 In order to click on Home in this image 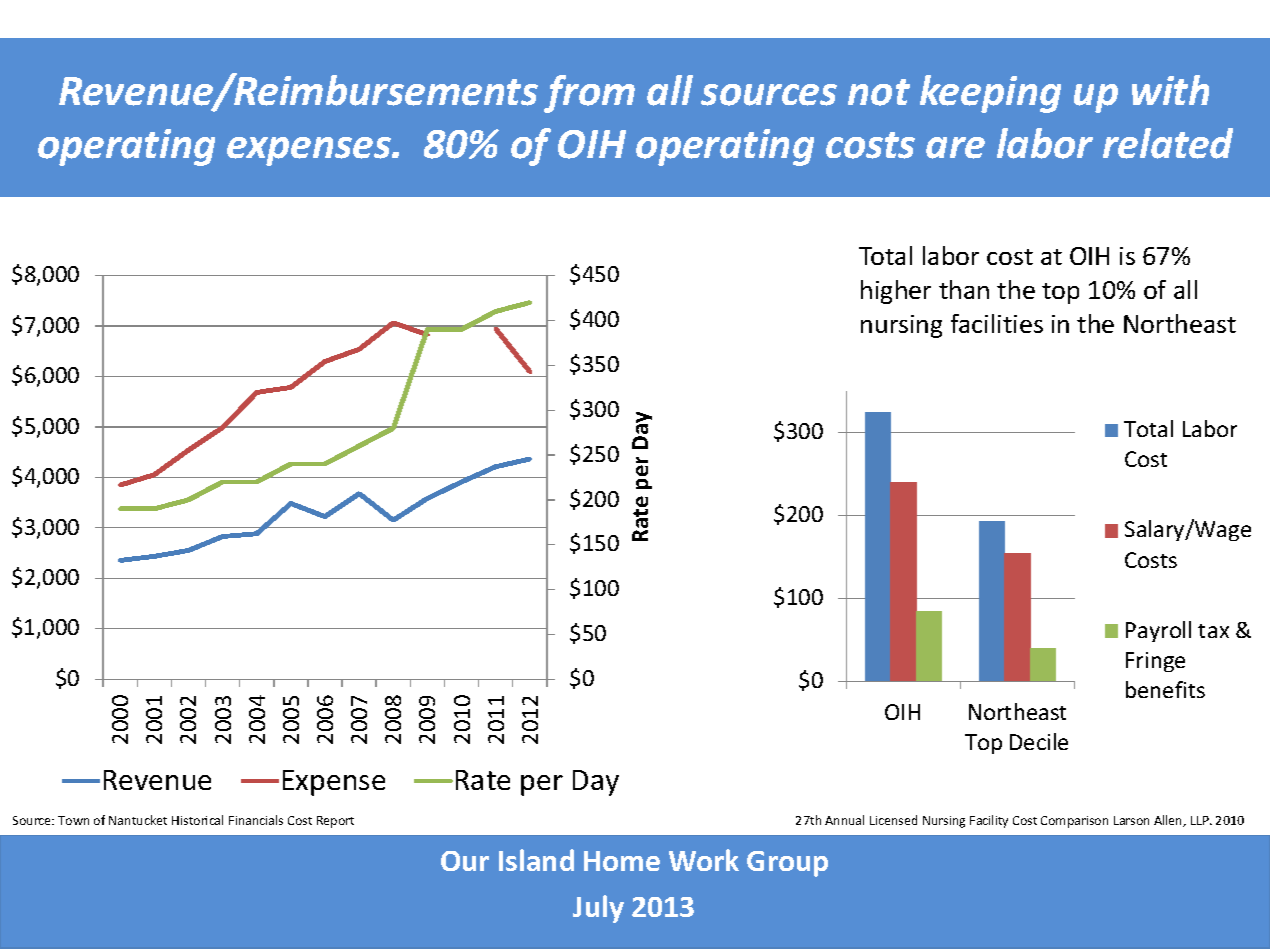, I will do `click(622, 861)`.
